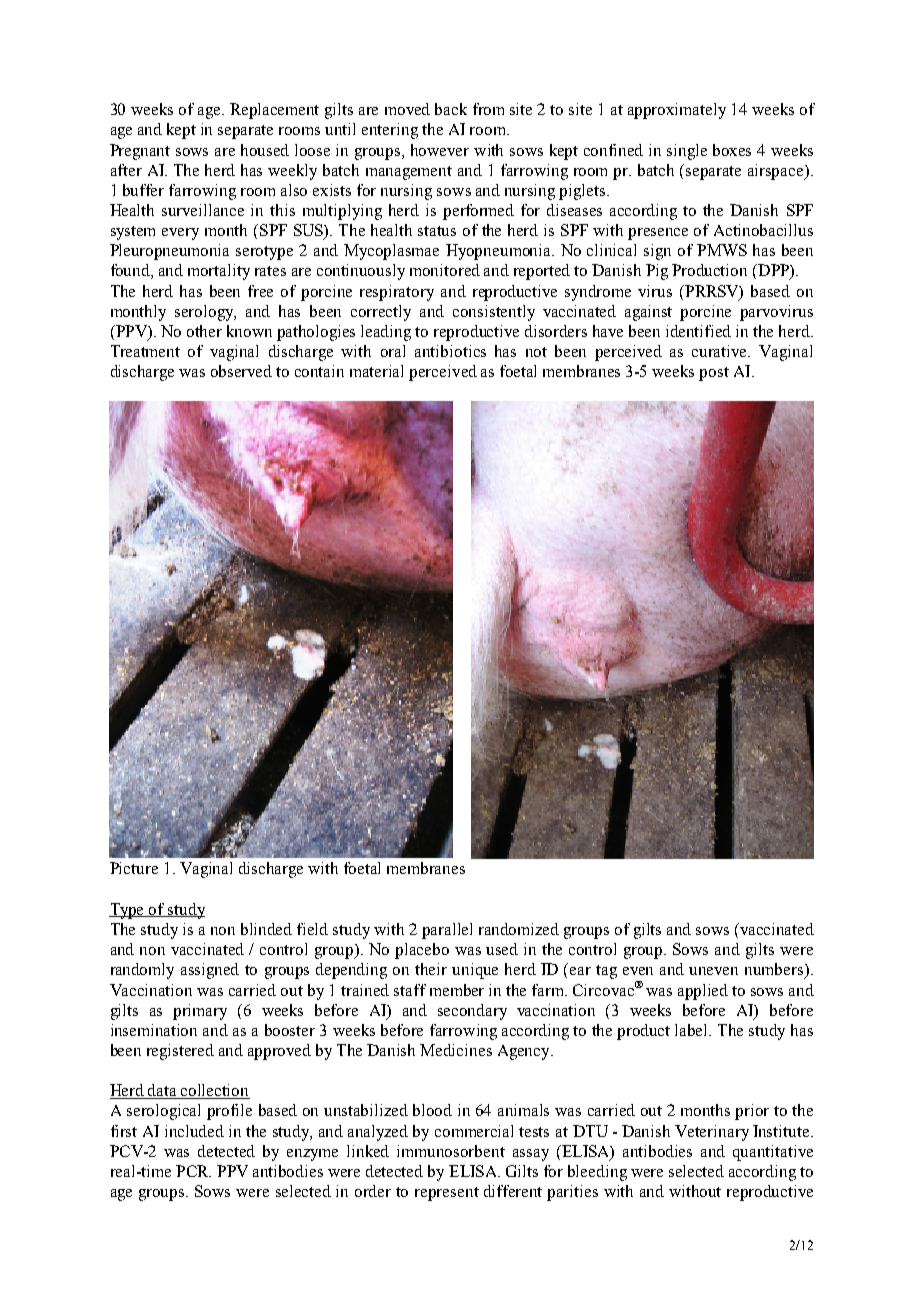  Describe the element at coordinates (376, 371) in the image. I see `material` at that location.
